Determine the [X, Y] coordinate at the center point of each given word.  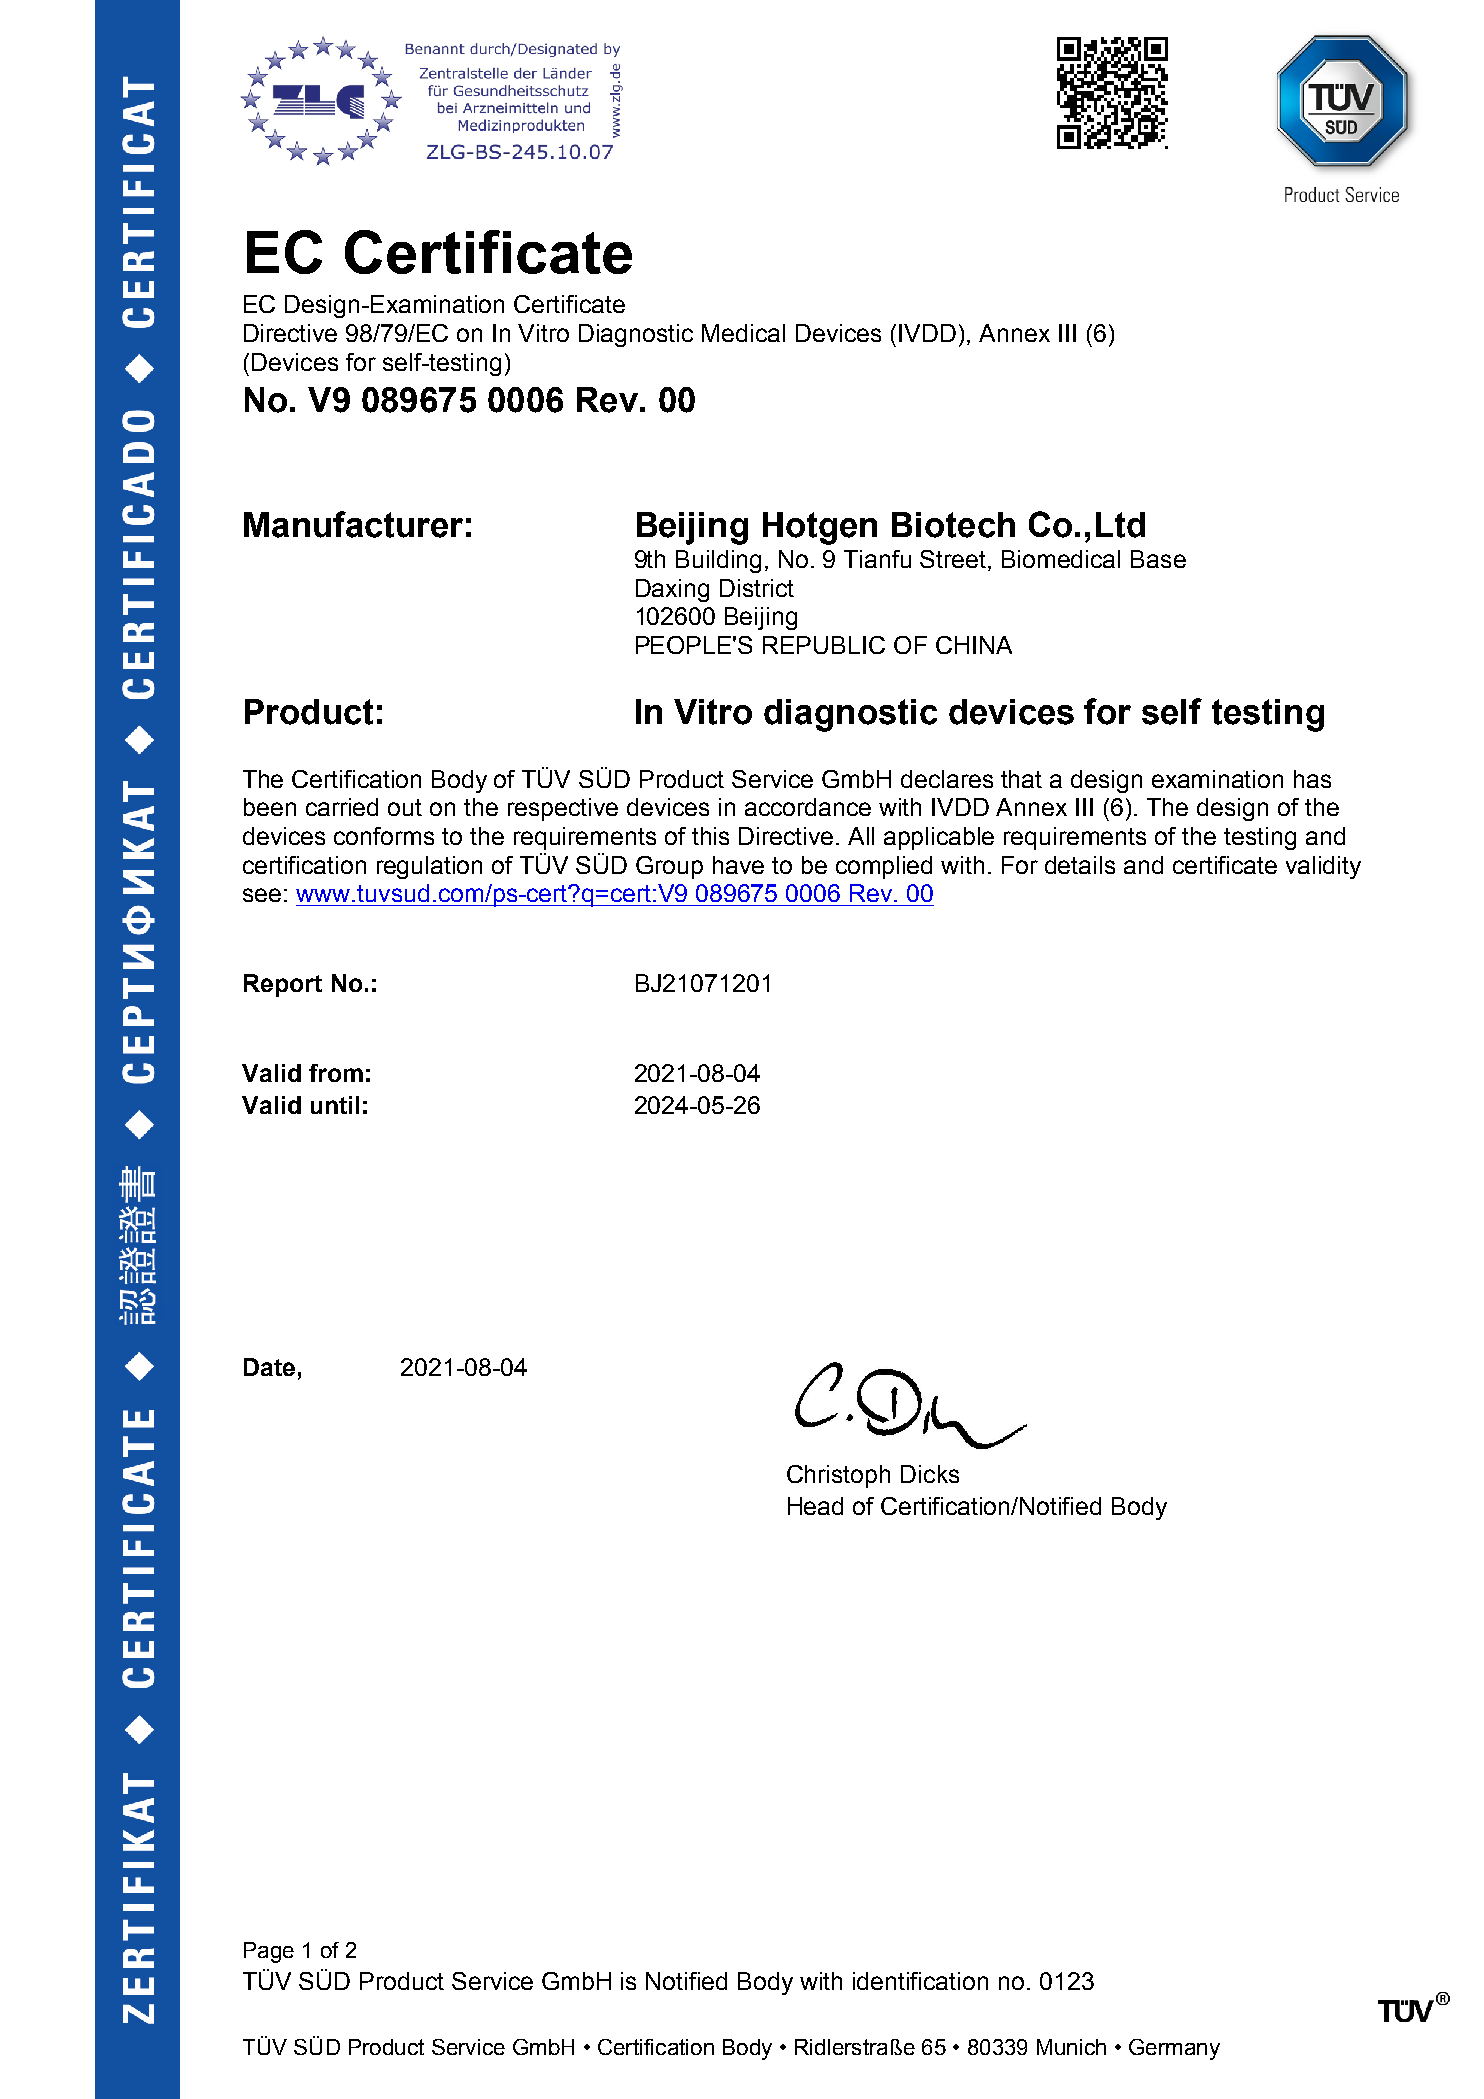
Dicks [930, 1474]
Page [269, 1952]
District [757, 588]
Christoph [838, 1476]
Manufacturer [353, 524]
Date [269, 1367]
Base [1158, 559]
